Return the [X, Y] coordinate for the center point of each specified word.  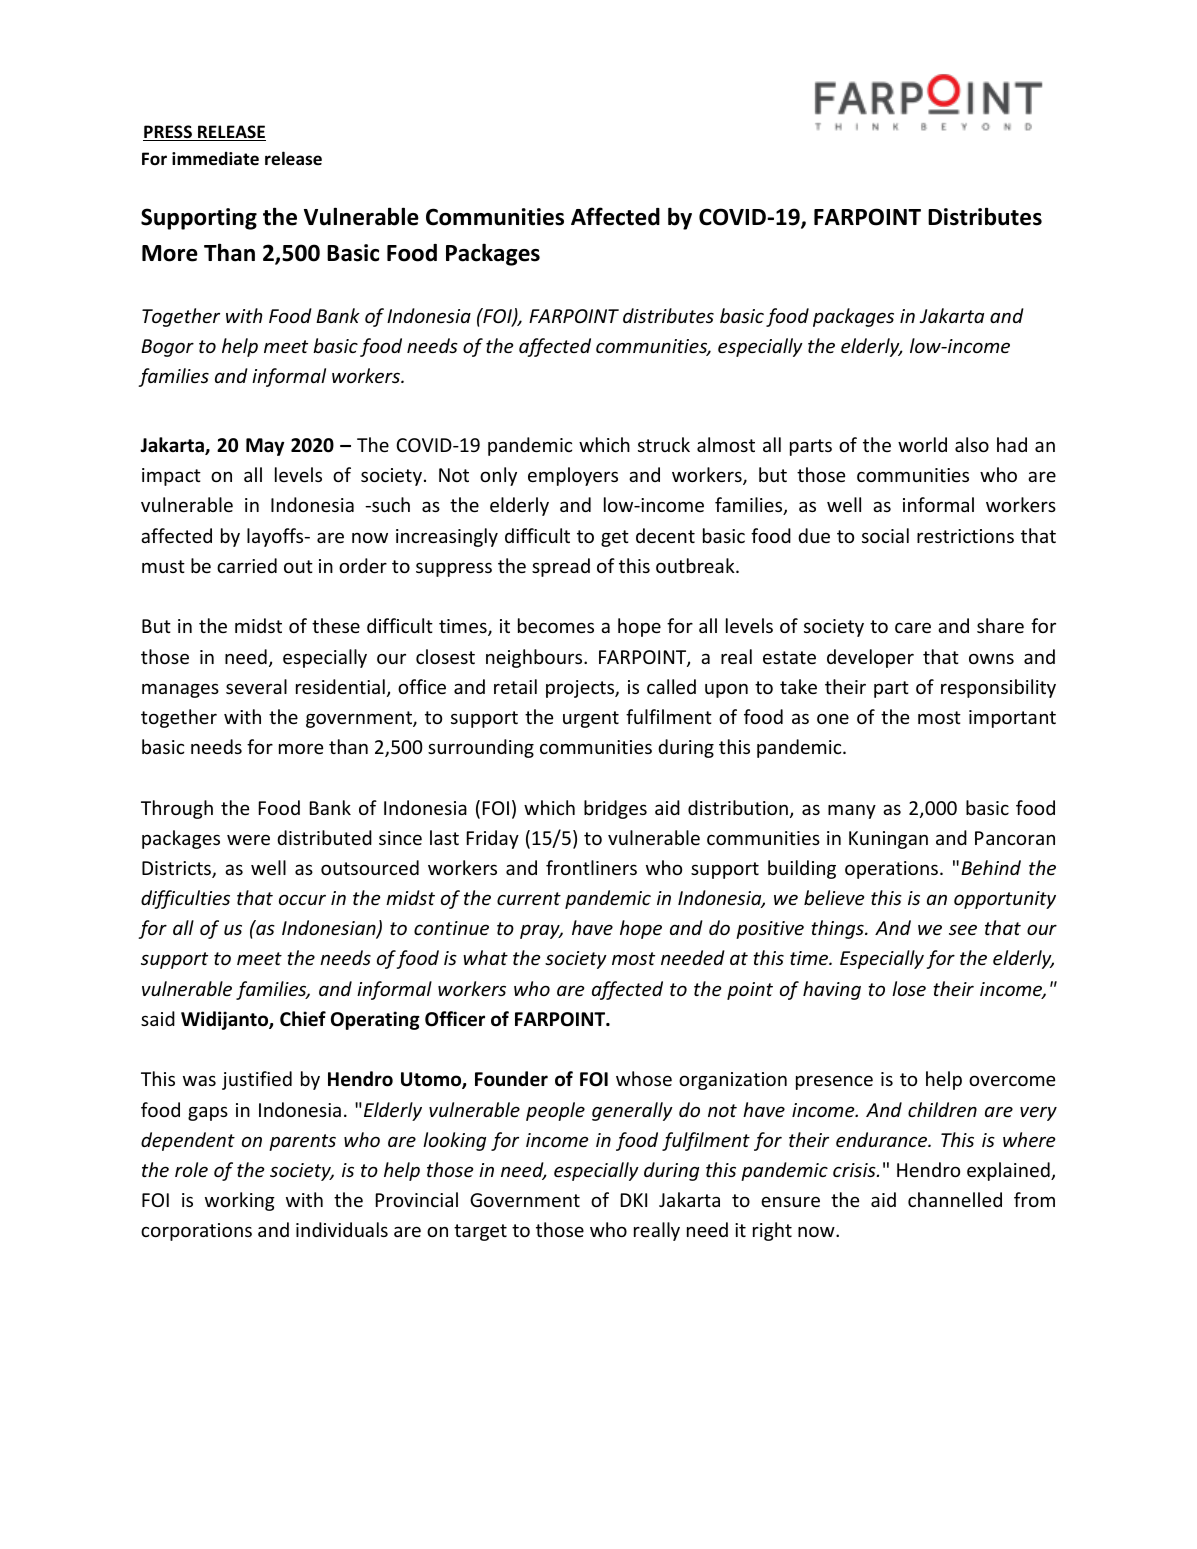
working [240, 1201]
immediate [215, 159]
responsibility [998, 688]
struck [664, 444]
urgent [591, 719]
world [922, 444]
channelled [955, 1199]
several [256, 686]
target [480, 1232]
